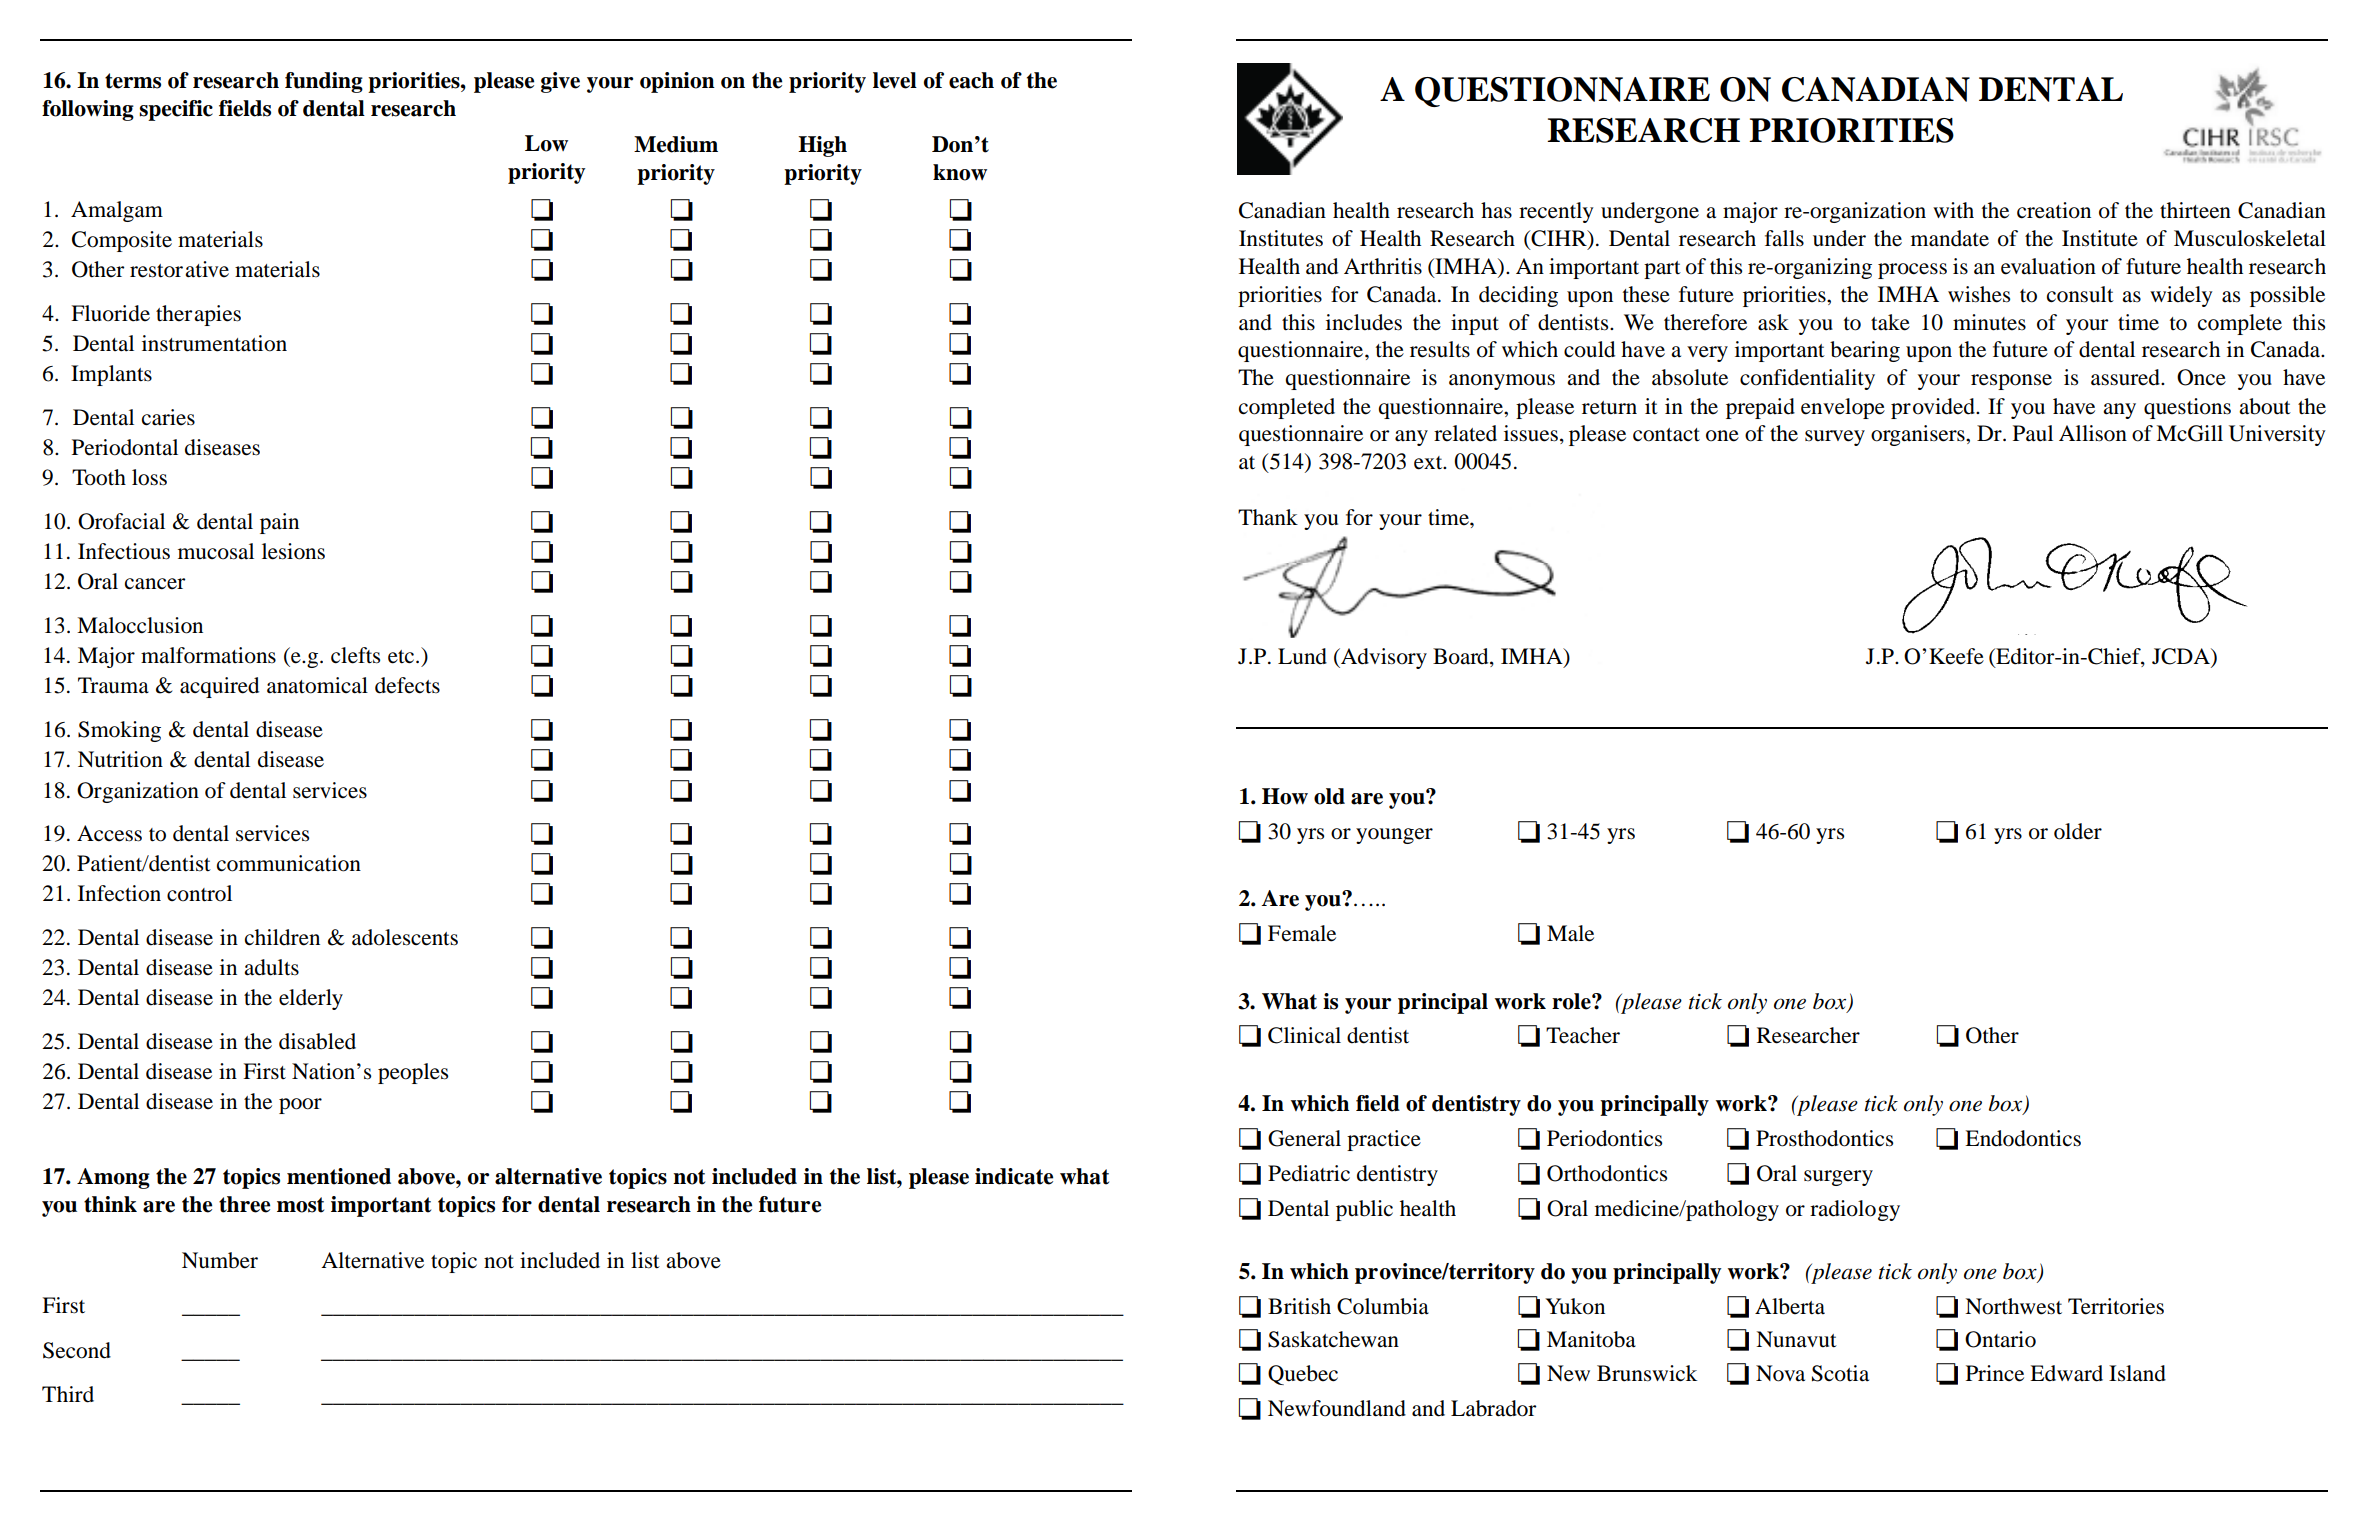  I want to click on know, so click(960, 172).
